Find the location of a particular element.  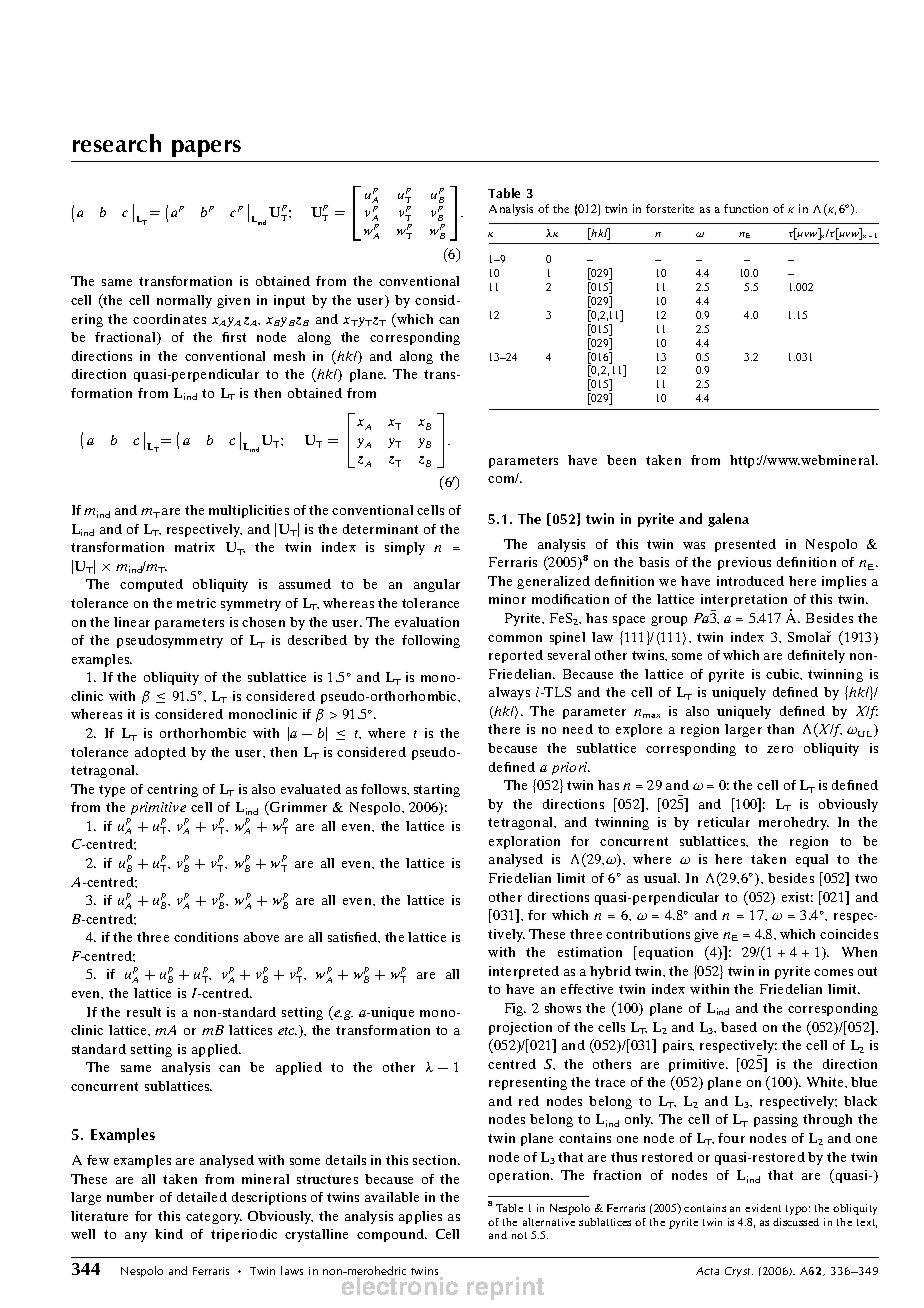

function is located at coordinates (746, 208).
